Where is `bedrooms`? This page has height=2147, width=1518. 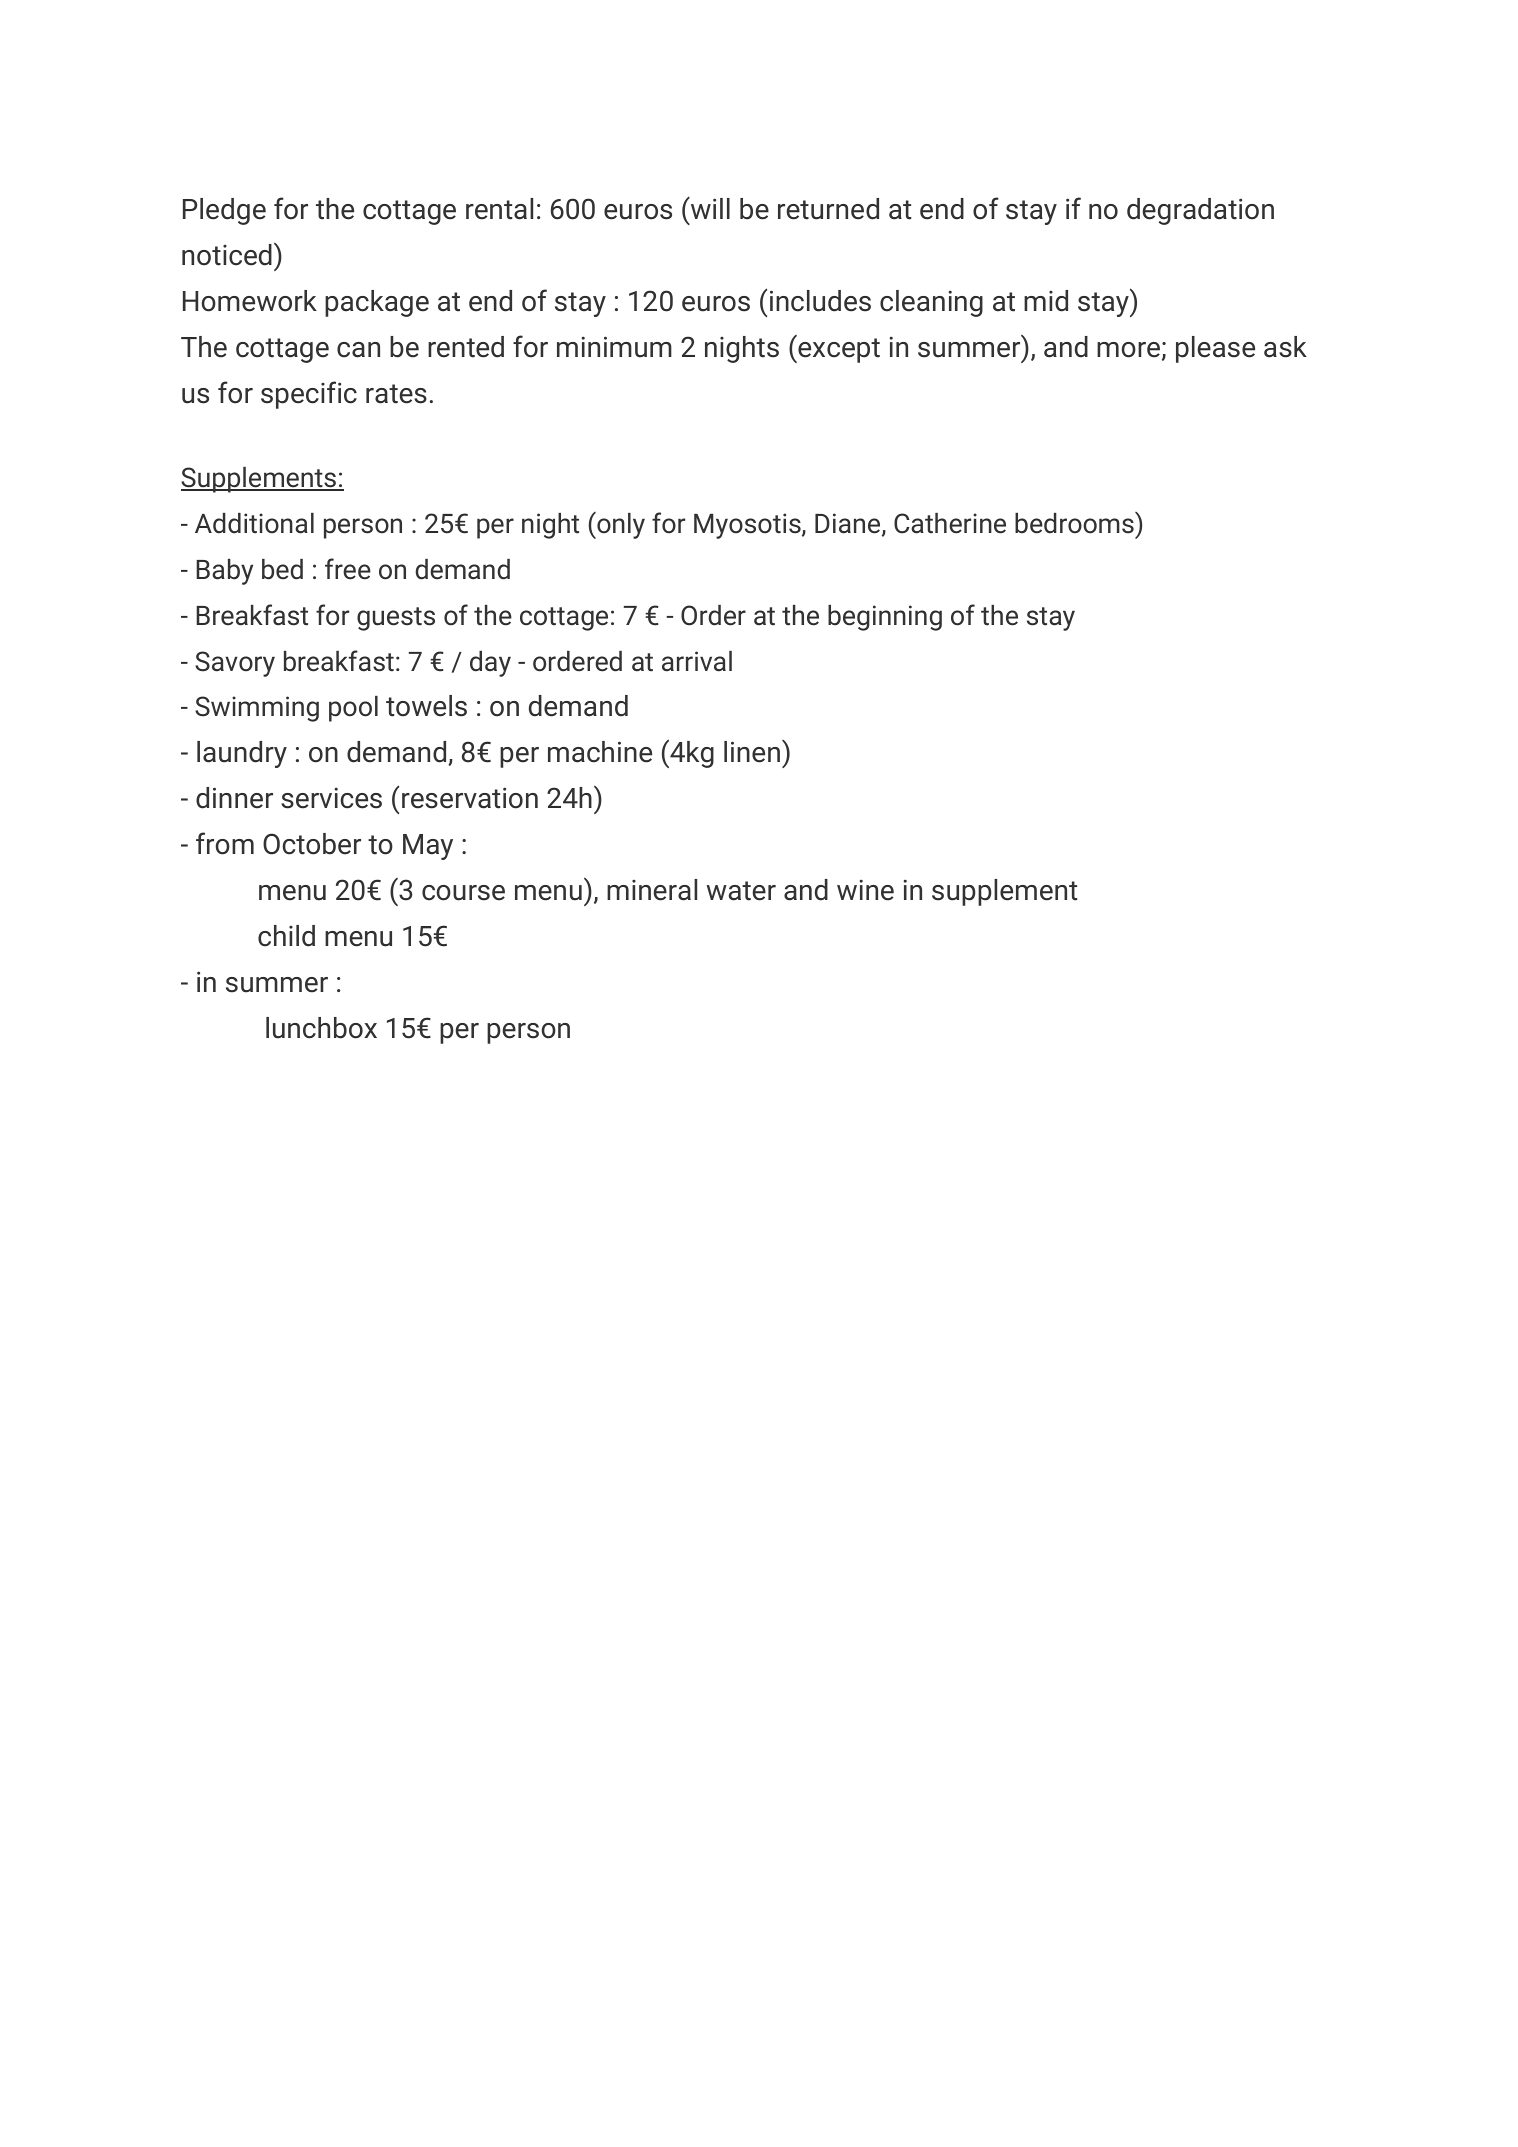 bedrooms is located at coordinates (1075, 523).
